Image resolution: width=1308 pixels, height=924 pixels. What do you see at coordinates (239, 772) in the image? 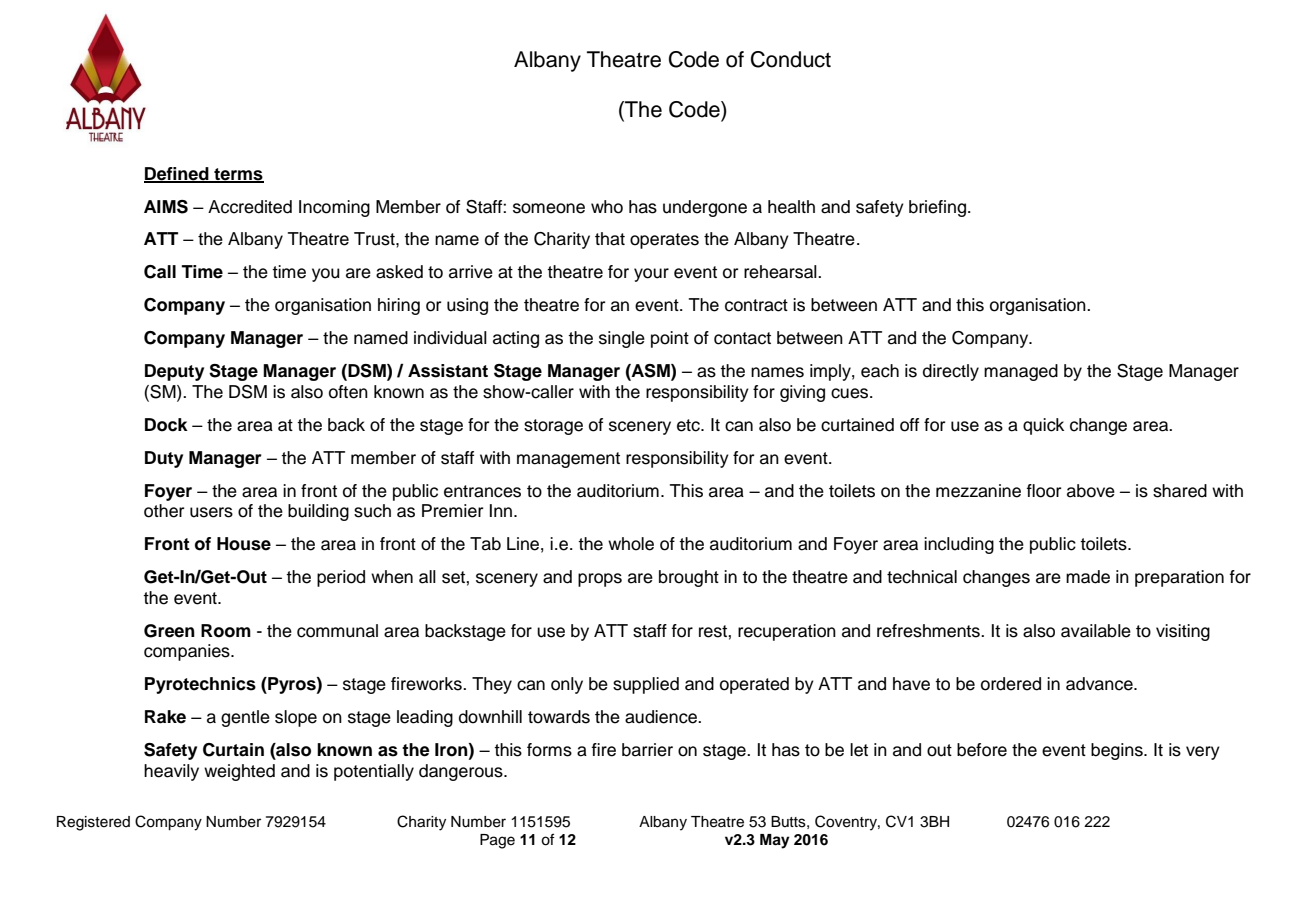
I see `weighted` at bounding box center [239, 772].
